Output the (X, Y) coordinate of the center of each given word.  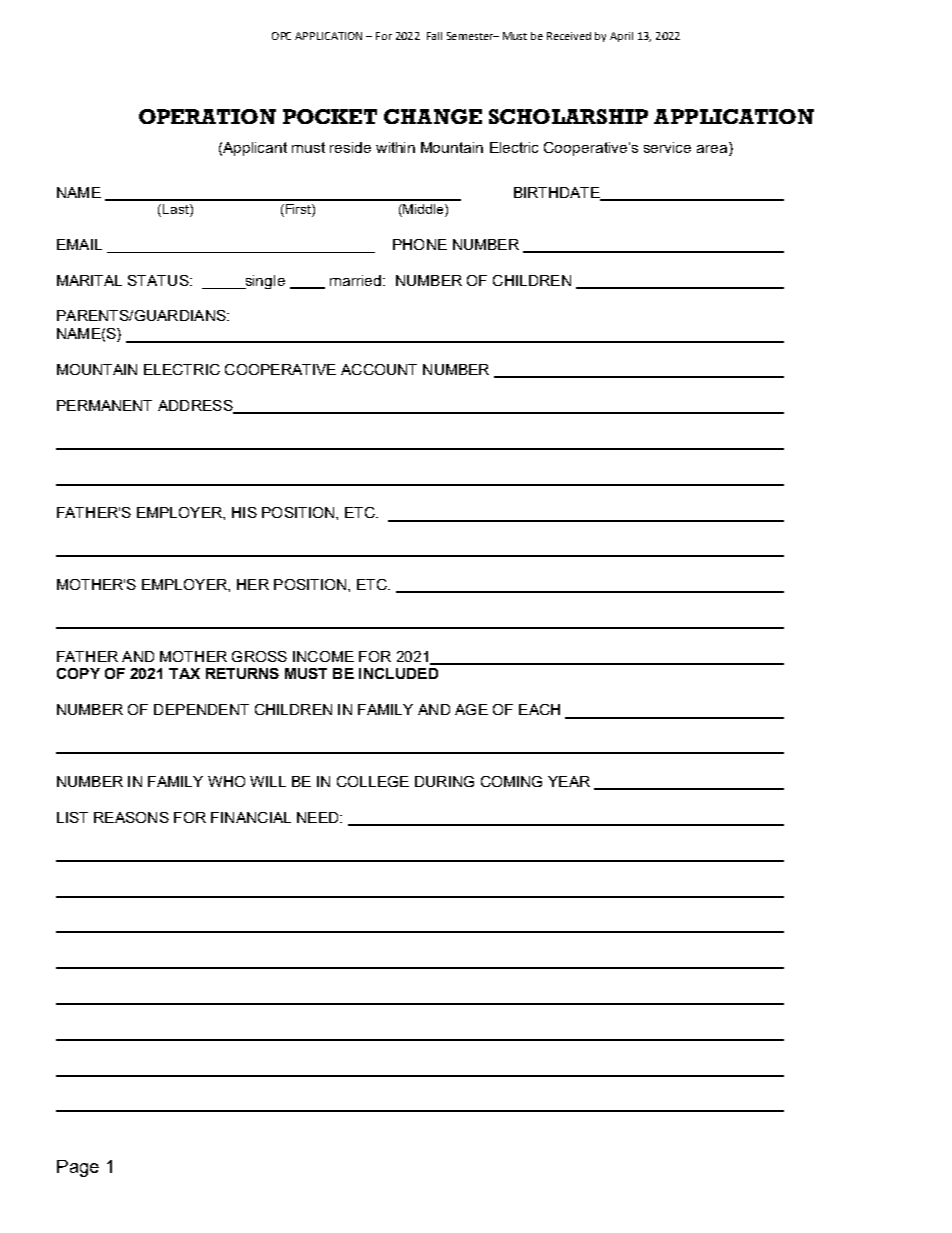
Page (78, 1168)
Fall (434, 36)
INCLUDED (398, 673)
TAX (184, 673)
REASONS (131, 817)
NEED (319, 817)
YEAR (569, 781)
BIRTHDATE (558, 193)
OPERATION (207, 116)
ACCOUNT (379, 369)
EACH (539, 709)
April (621, 37)
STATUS (159, 280)
